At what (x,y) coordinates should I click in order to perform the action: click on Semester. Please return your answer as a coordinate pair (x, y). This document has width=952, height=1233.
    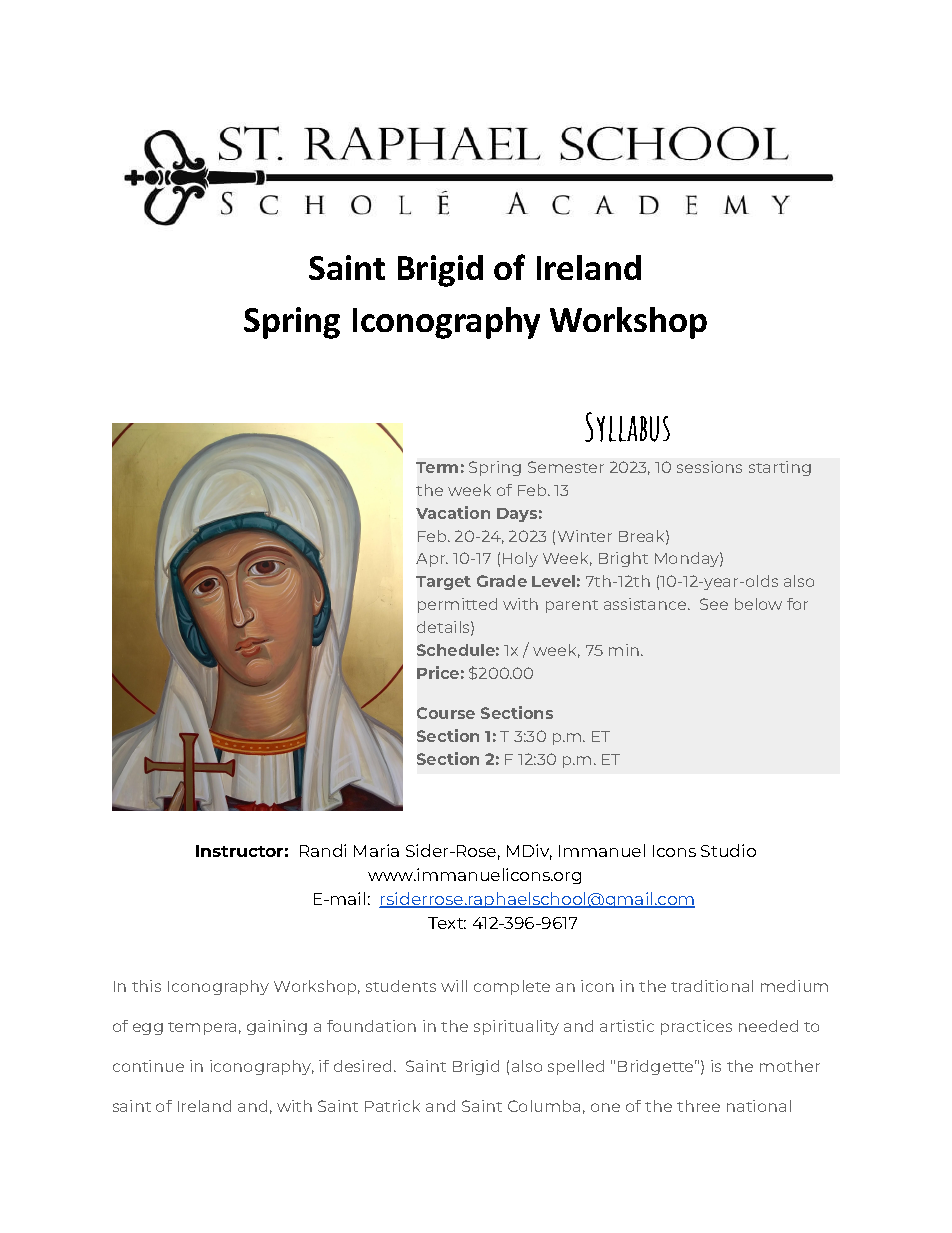
    Looking at the image, I should click on (566, 467).
